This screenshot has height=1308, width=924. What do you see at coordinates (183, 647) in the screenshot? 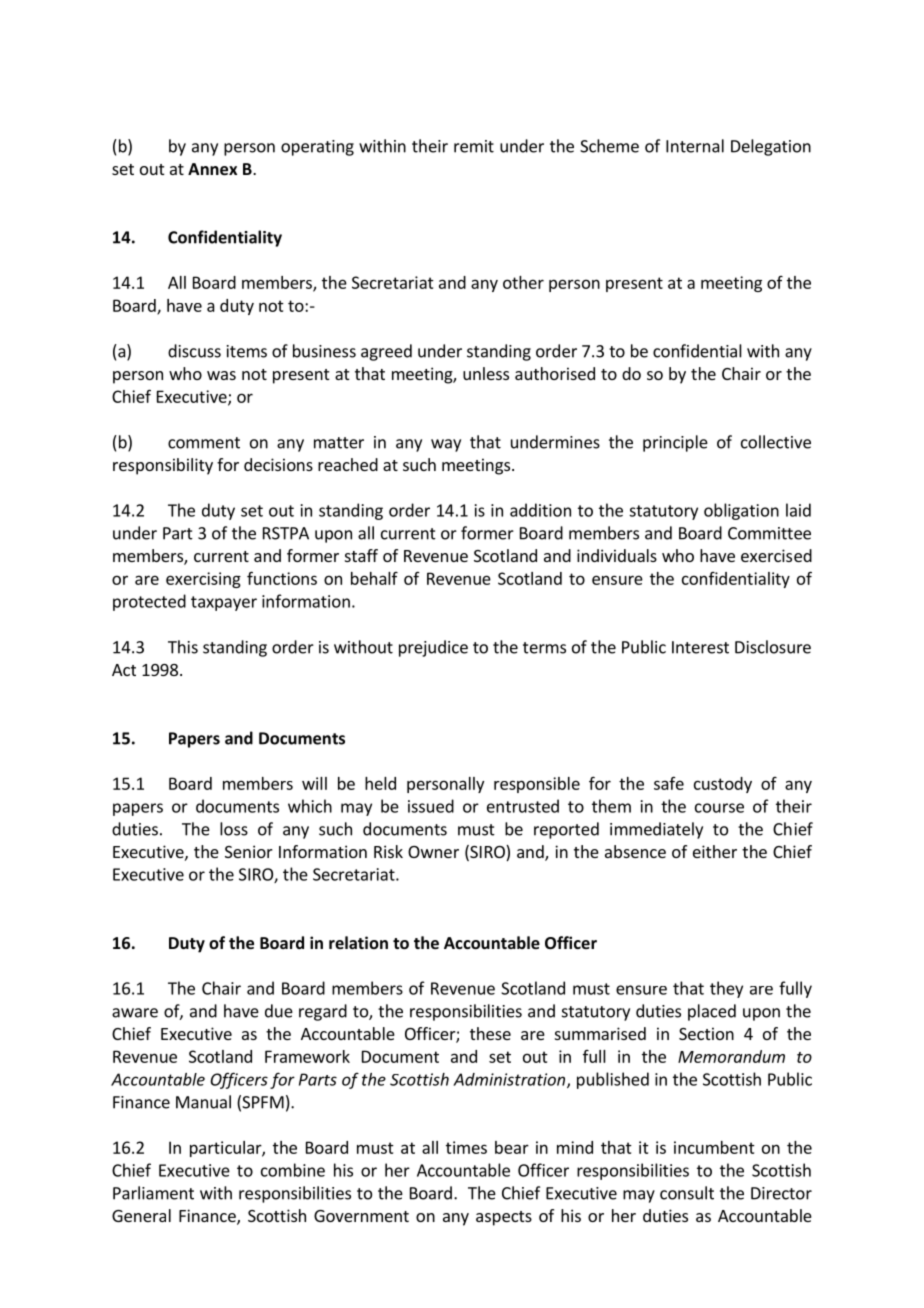
I see `This` at bounding box center [183, 647].
